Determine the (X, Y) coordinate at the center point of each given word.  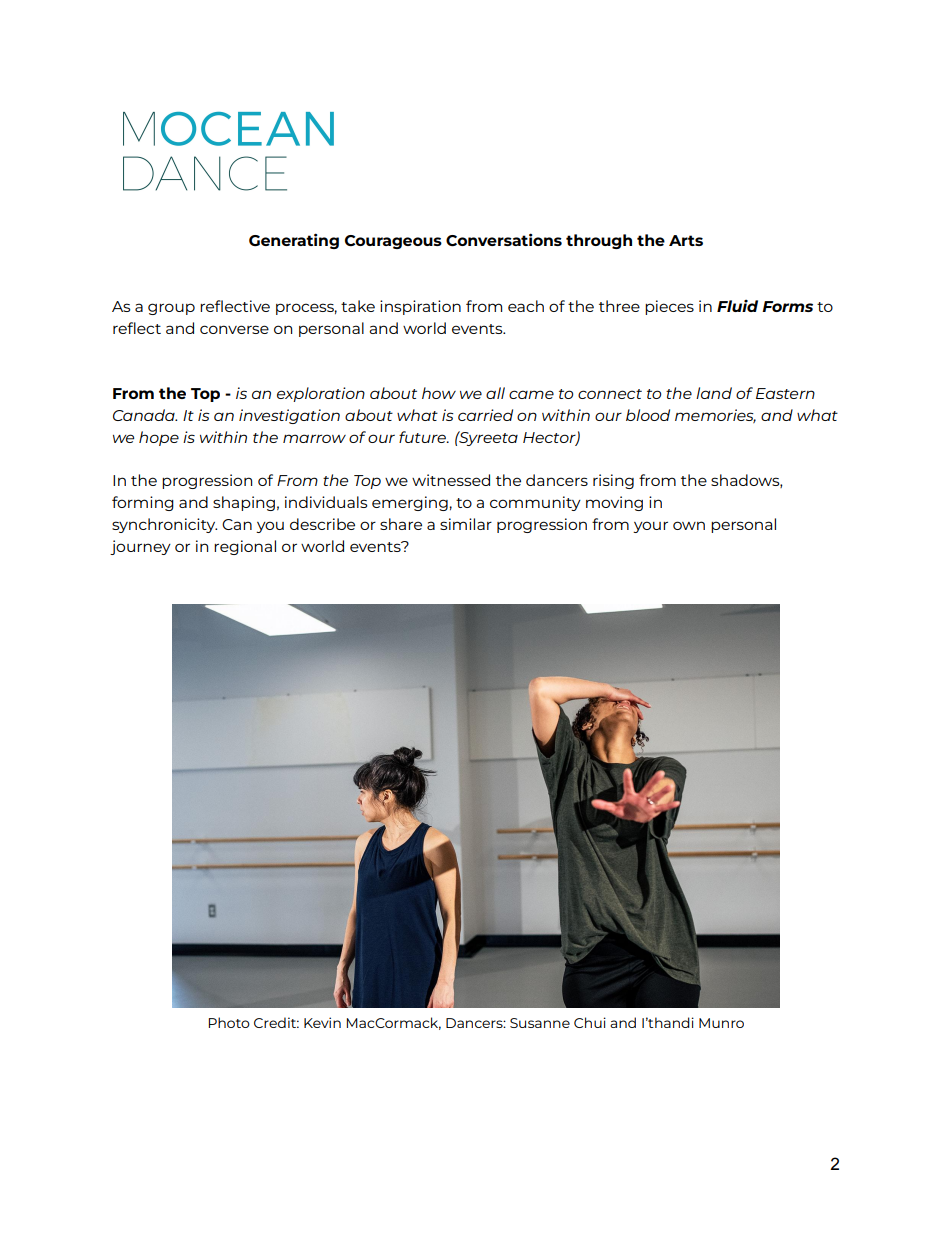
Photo (229, 1022)
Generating (294, 241)
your (650, 527)
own (689, 525)
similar (466, 524)
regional (245, 547)
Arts (686, 240)
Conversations (504, 239)
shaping (244, 503)
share (401, 524)
